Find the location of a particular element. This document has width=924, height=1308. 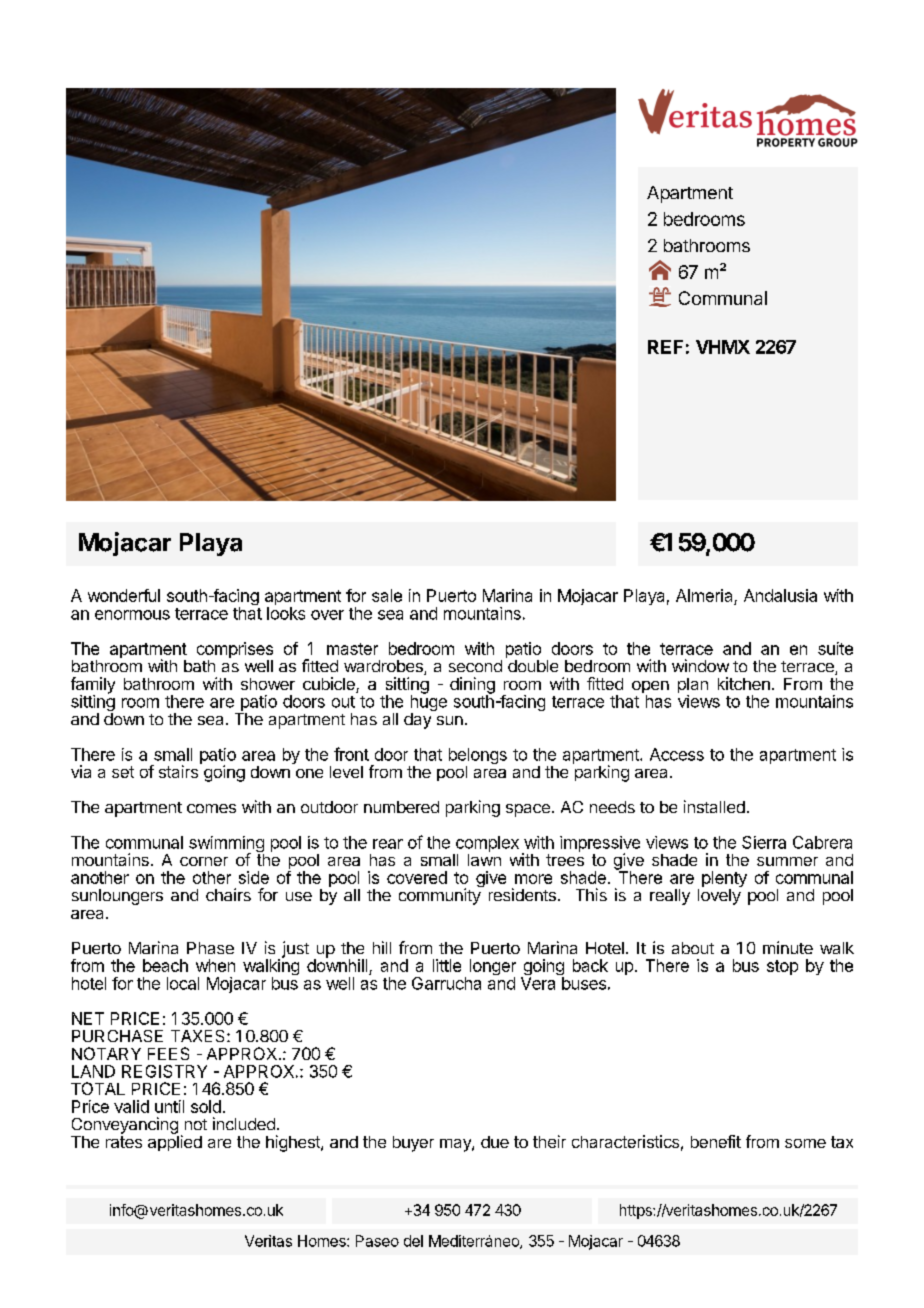

little is located at coordinates (447, 965).
